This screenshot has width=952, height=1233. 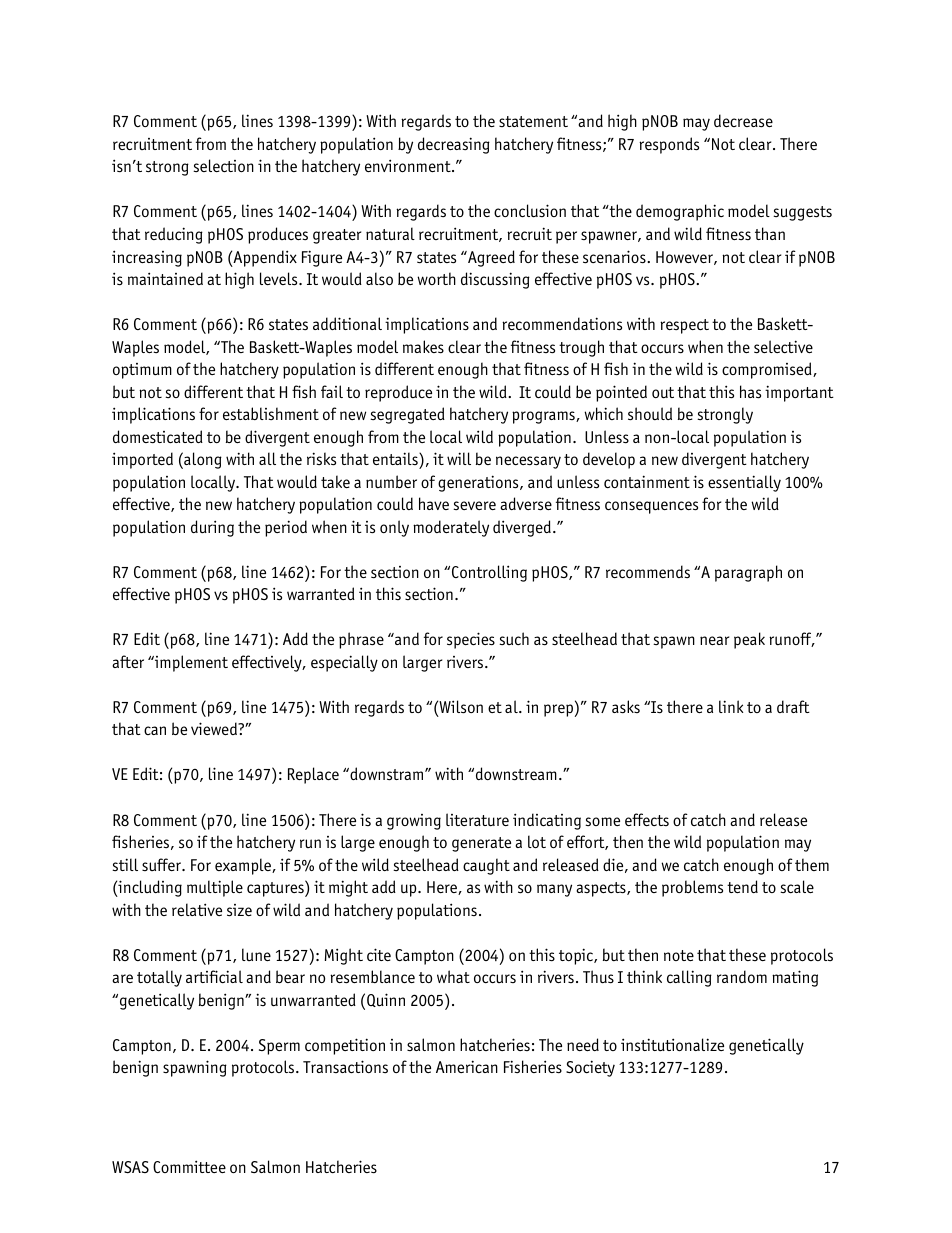 What do you see at coordinates (454, 145) in the screenshot?
I see `decreasing` at bounding box center [454, 145].
